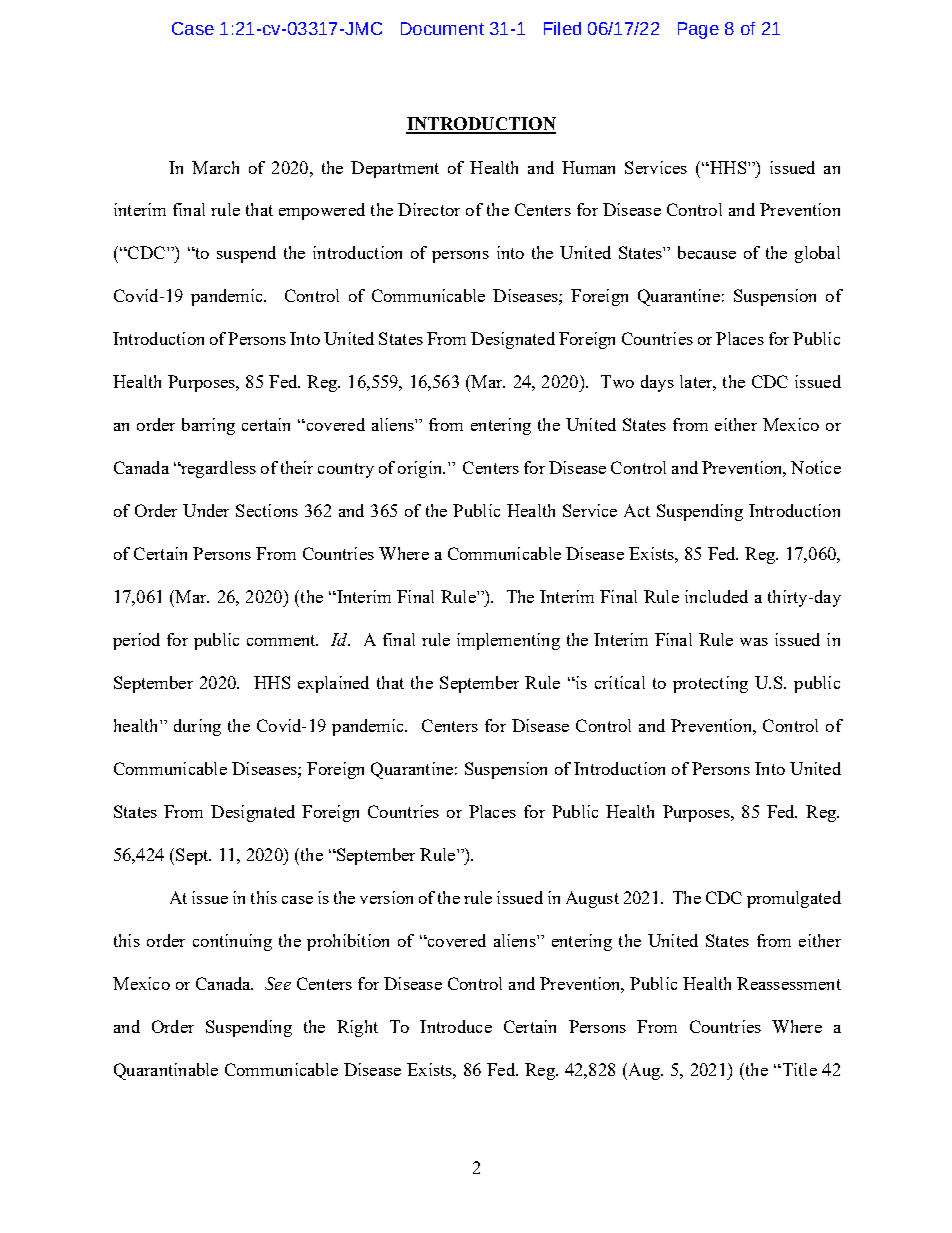 The height and width of the screenshot is (1233, 952). I want to click on because, so click(707, 252).
